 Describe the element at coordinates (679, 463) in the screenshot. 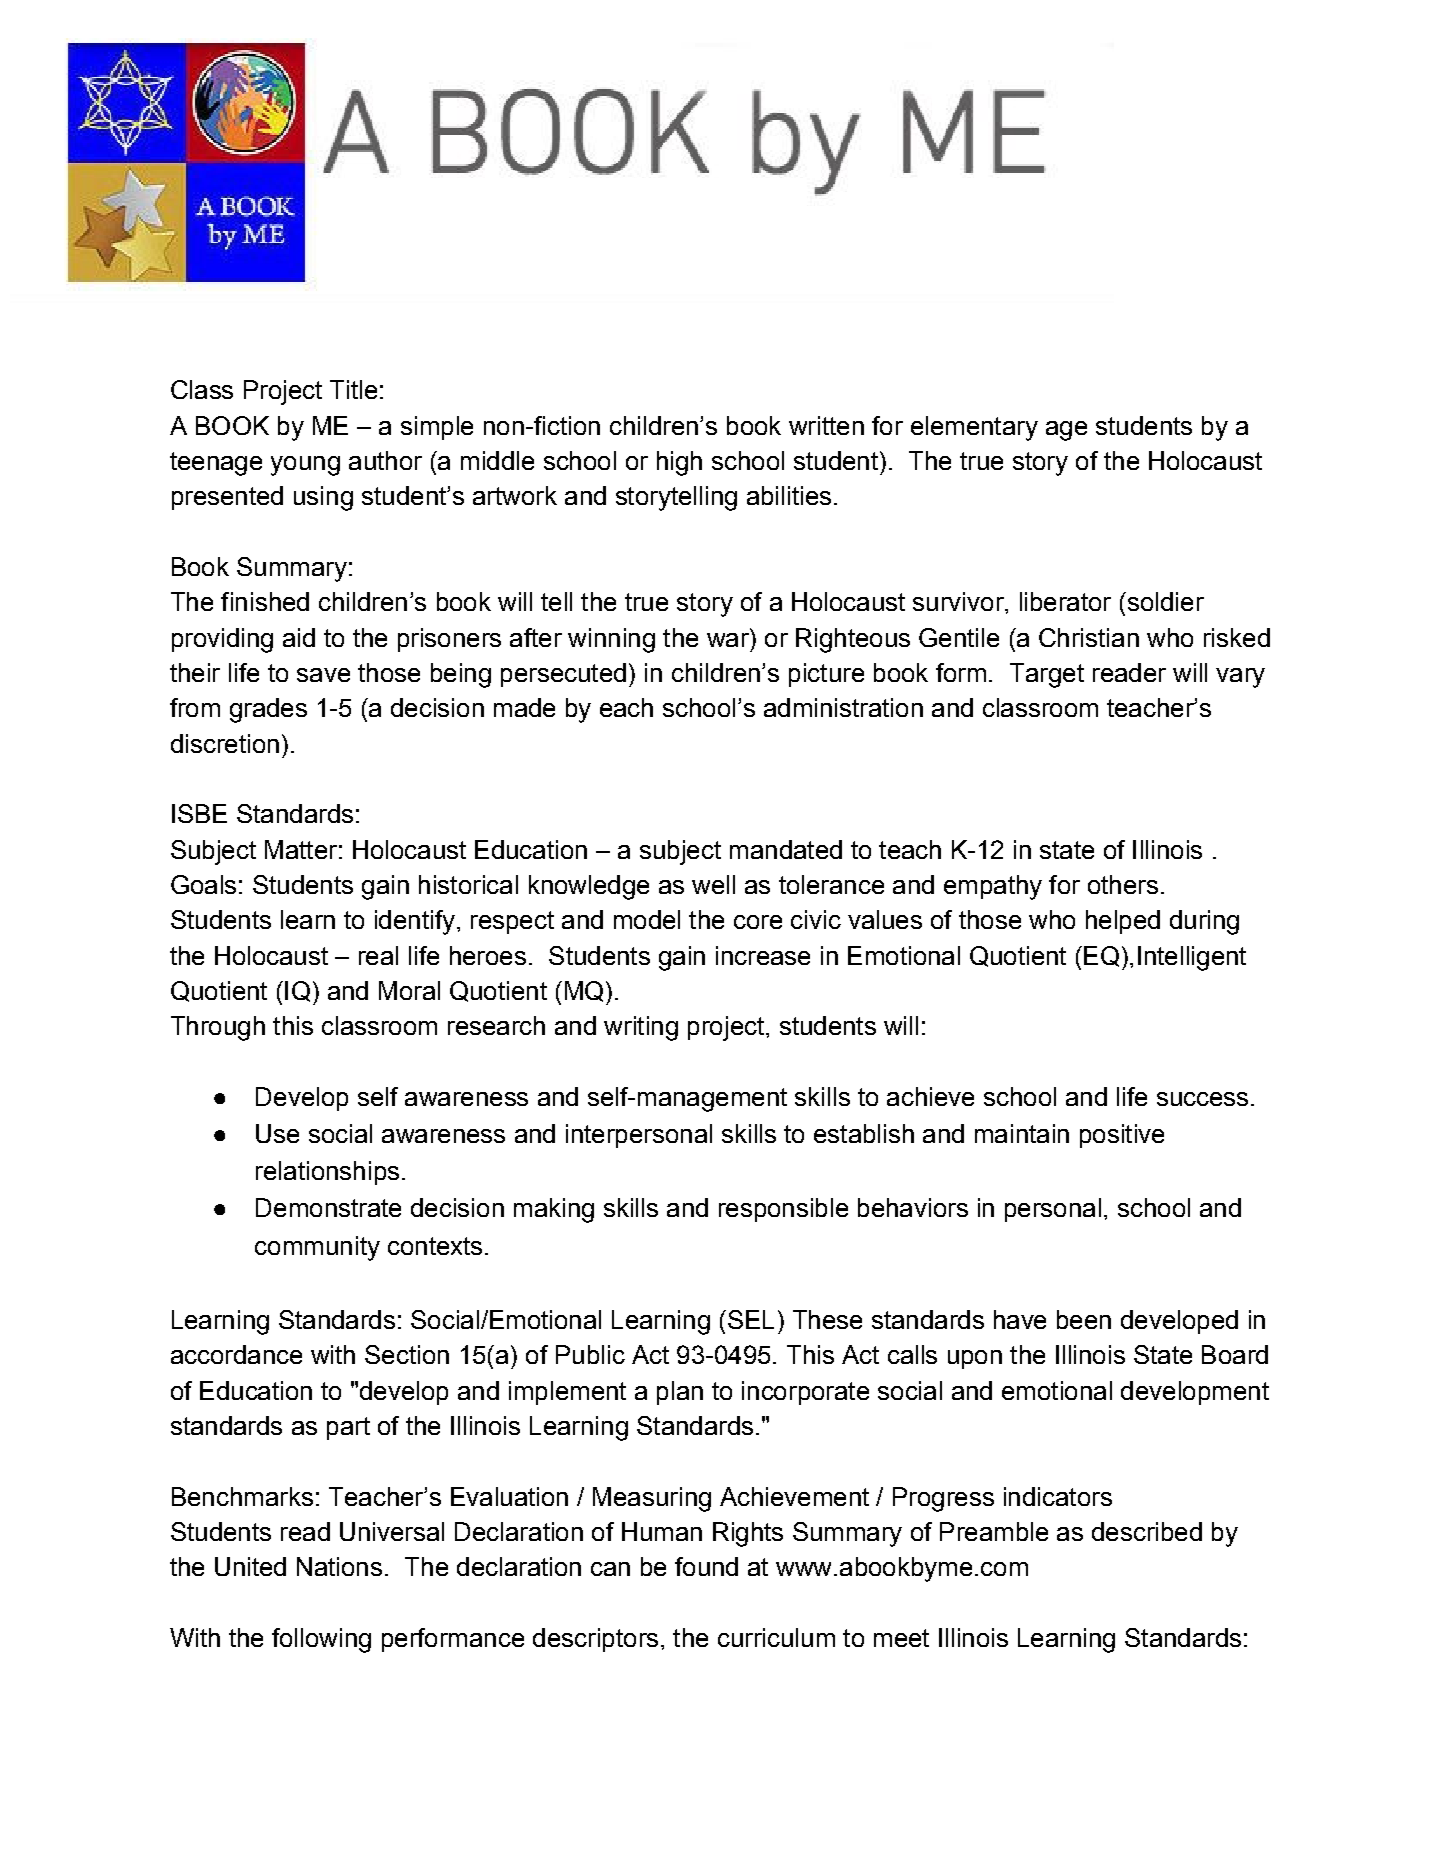

I see `high` at that location.
